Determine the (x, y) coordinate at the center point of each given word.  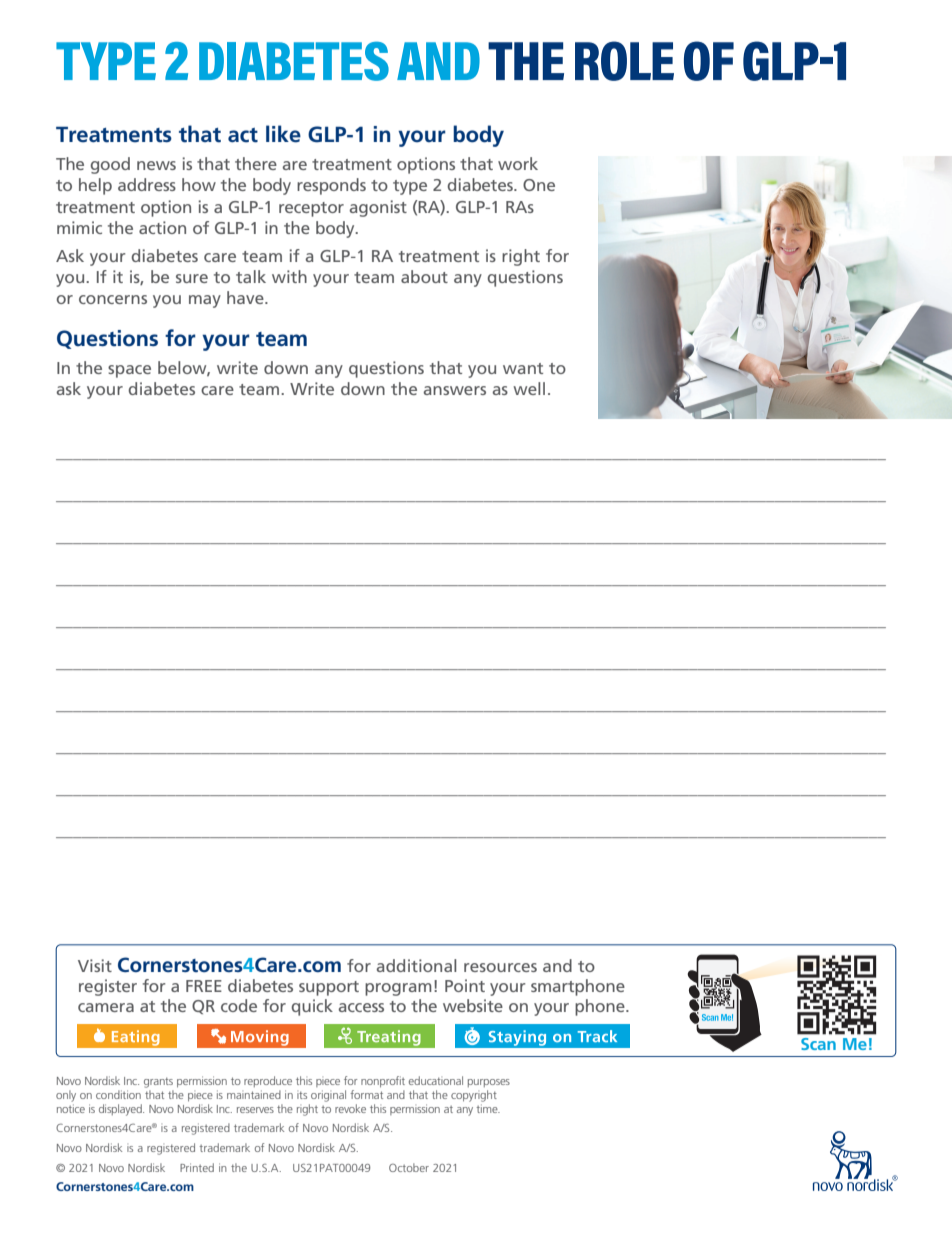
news (156, 165)
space (129, 371)
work (518, 163)
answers (455, 390)
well (529, 388)
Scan (818, 1044)
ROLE (624, 61)
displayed (121, 1110)
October (409, 1167)
